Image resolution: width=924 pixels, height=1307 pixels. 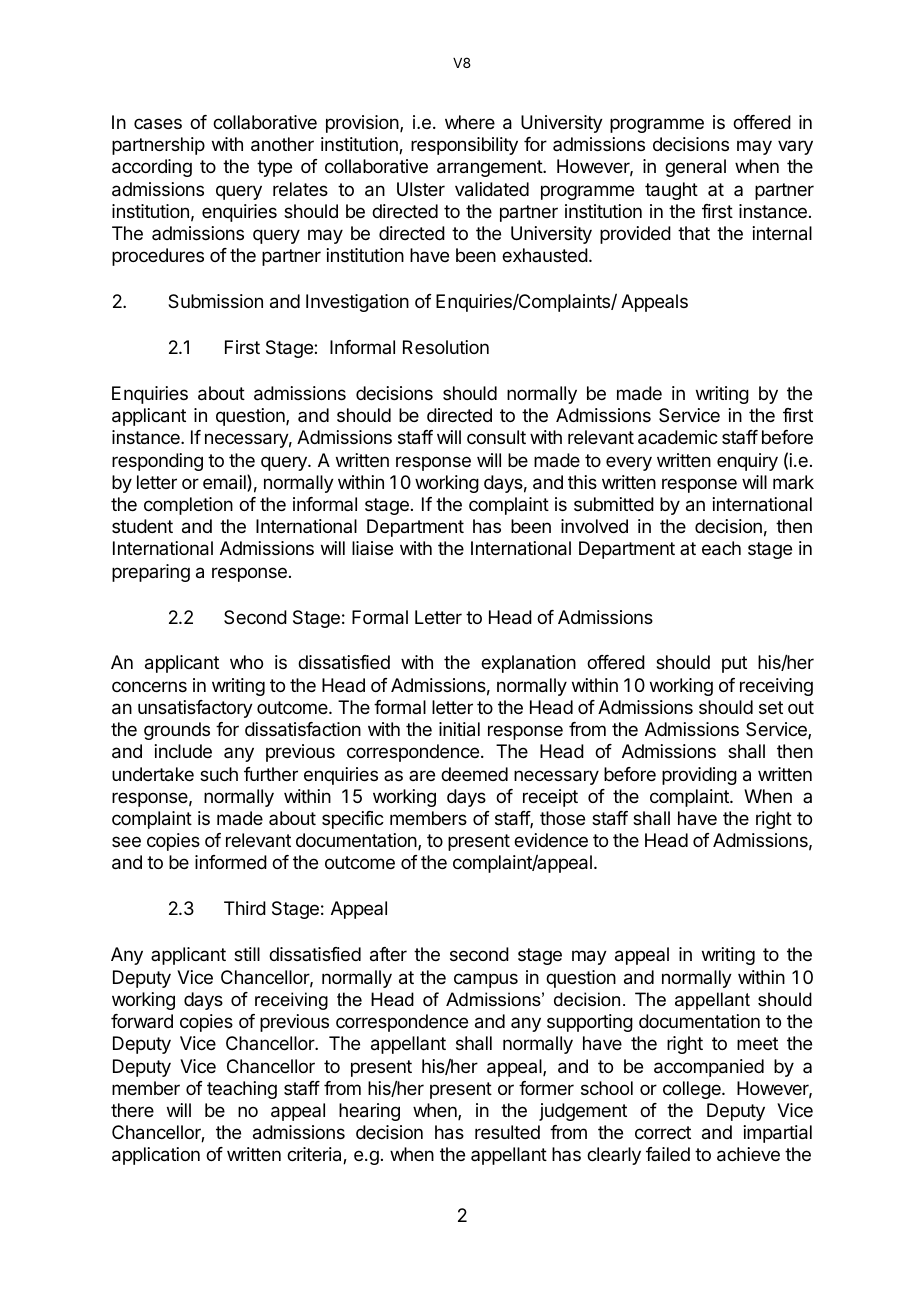 What do you see at coordinates (486, 980) in the document?
I see `campus` at bounding box center [486, 980].
